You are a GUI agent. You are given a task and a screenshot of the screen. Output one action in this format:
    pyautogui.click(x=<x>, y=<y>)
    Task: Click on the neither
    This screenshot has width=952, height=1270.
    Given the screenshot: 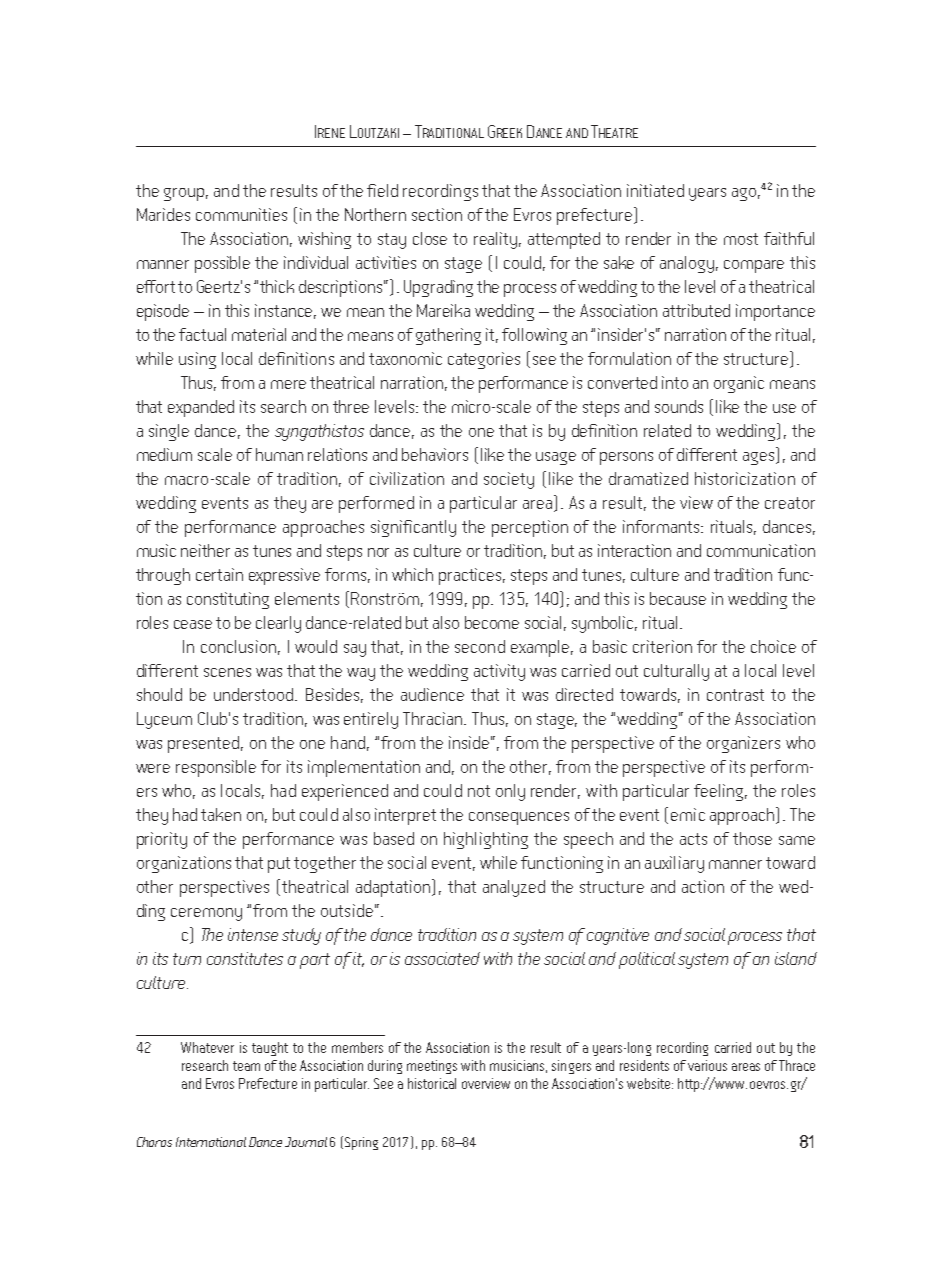 What is the action you would take?
    pyautogui.click(x=205, y=550)
